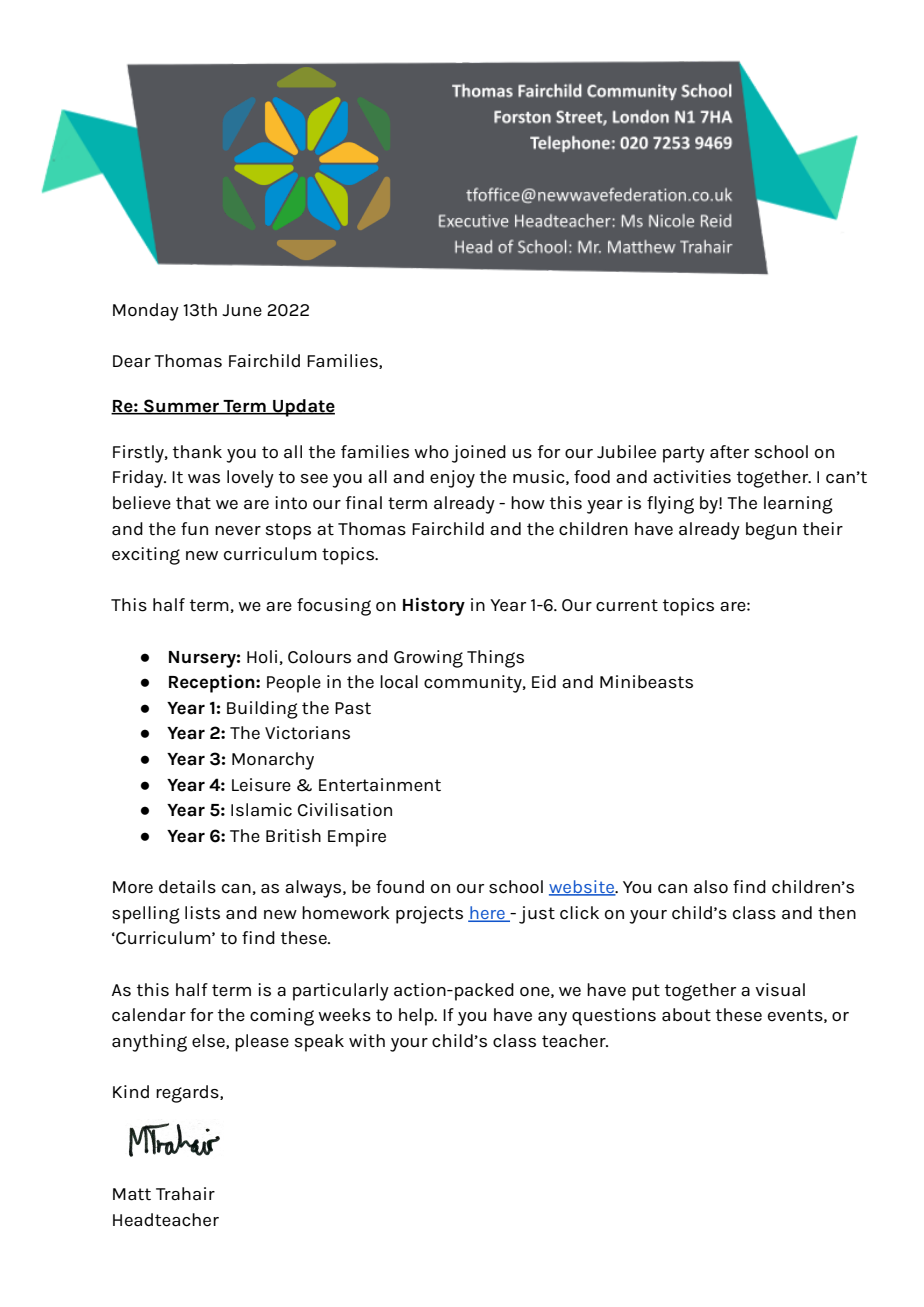  Describe the element at coordinates (367, 1041) in the document. I see `with` at that location.
